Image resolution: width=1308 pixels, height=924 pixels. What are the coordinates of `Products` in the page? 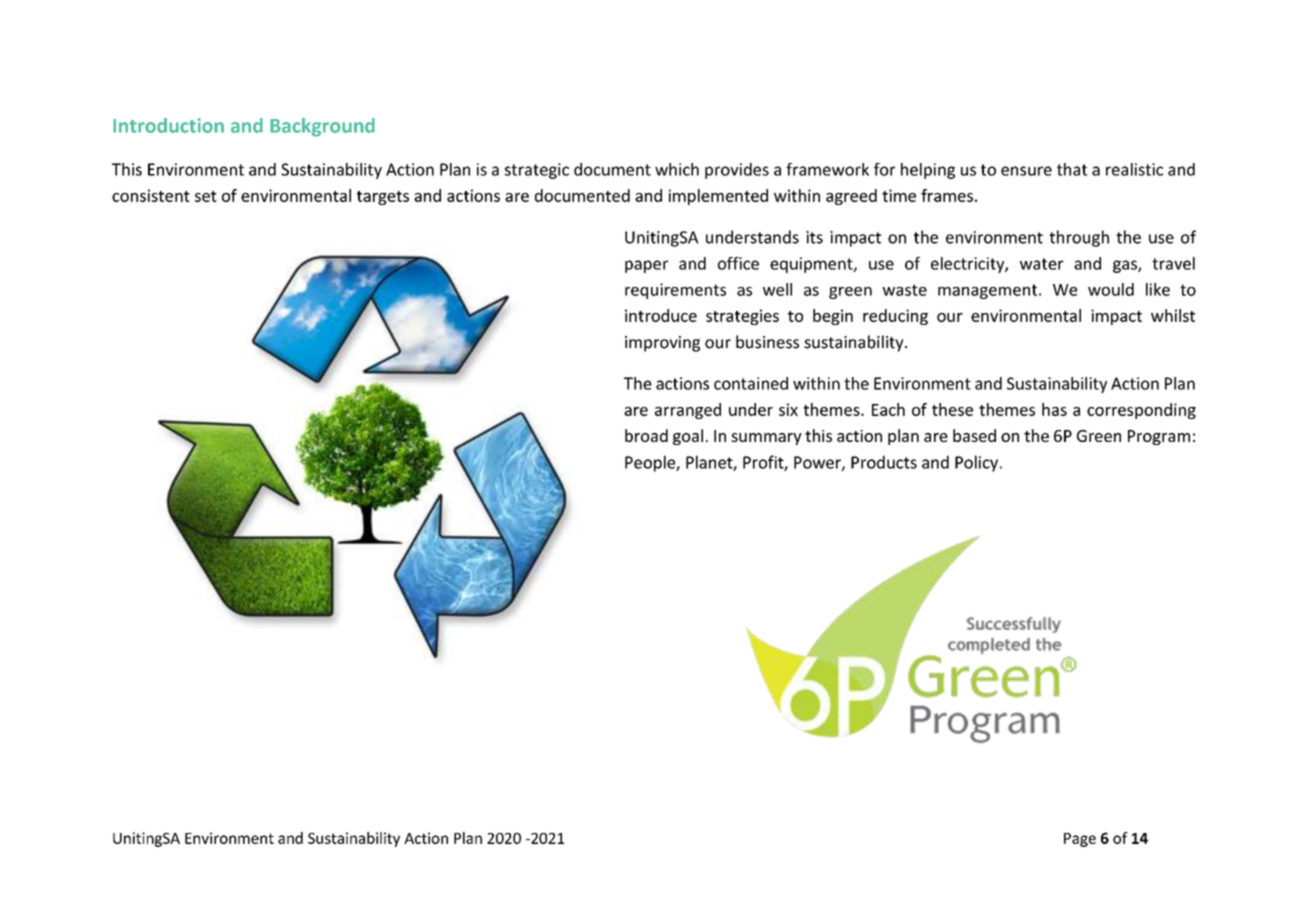 It's located at (884, 462).
